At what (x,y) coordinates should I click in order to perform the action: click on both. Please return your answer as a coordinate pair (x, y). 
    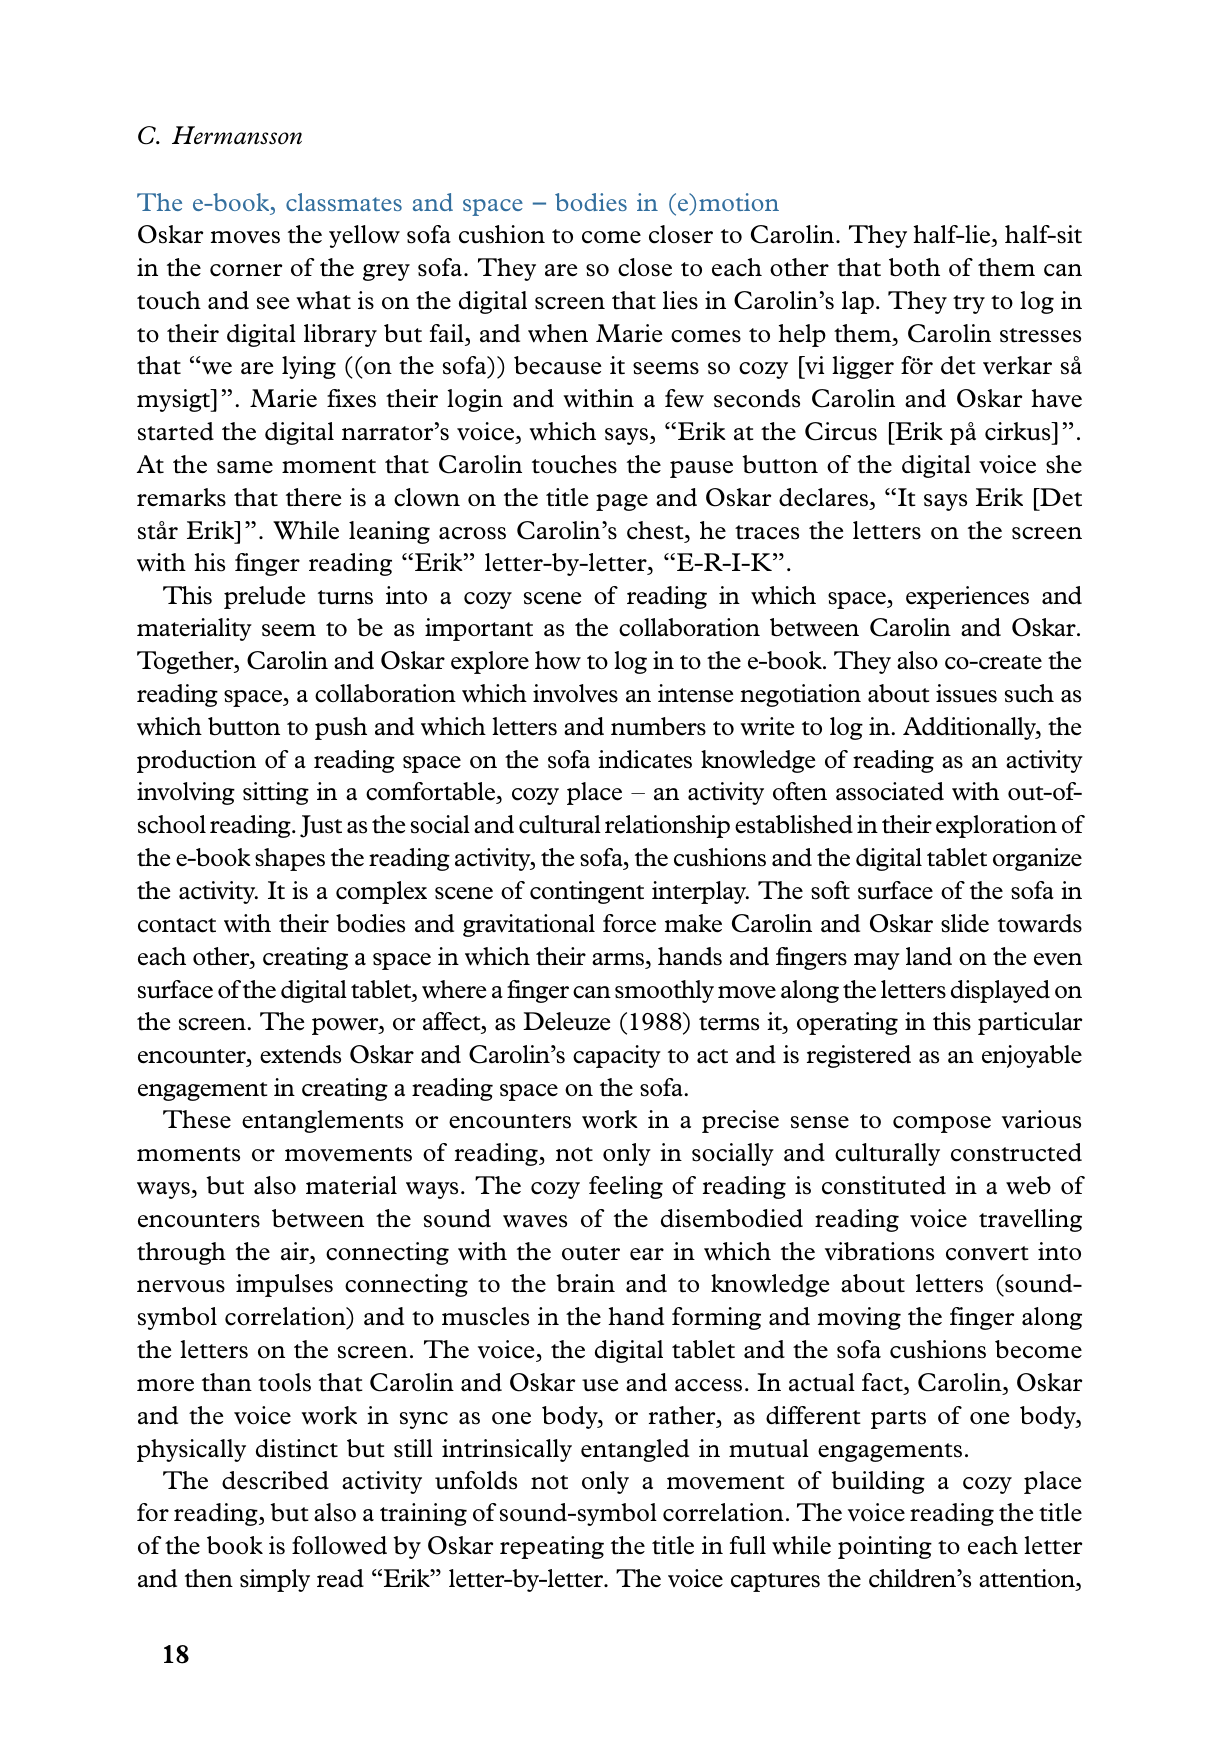
    Looking at the image, I should click on (914, 267).
